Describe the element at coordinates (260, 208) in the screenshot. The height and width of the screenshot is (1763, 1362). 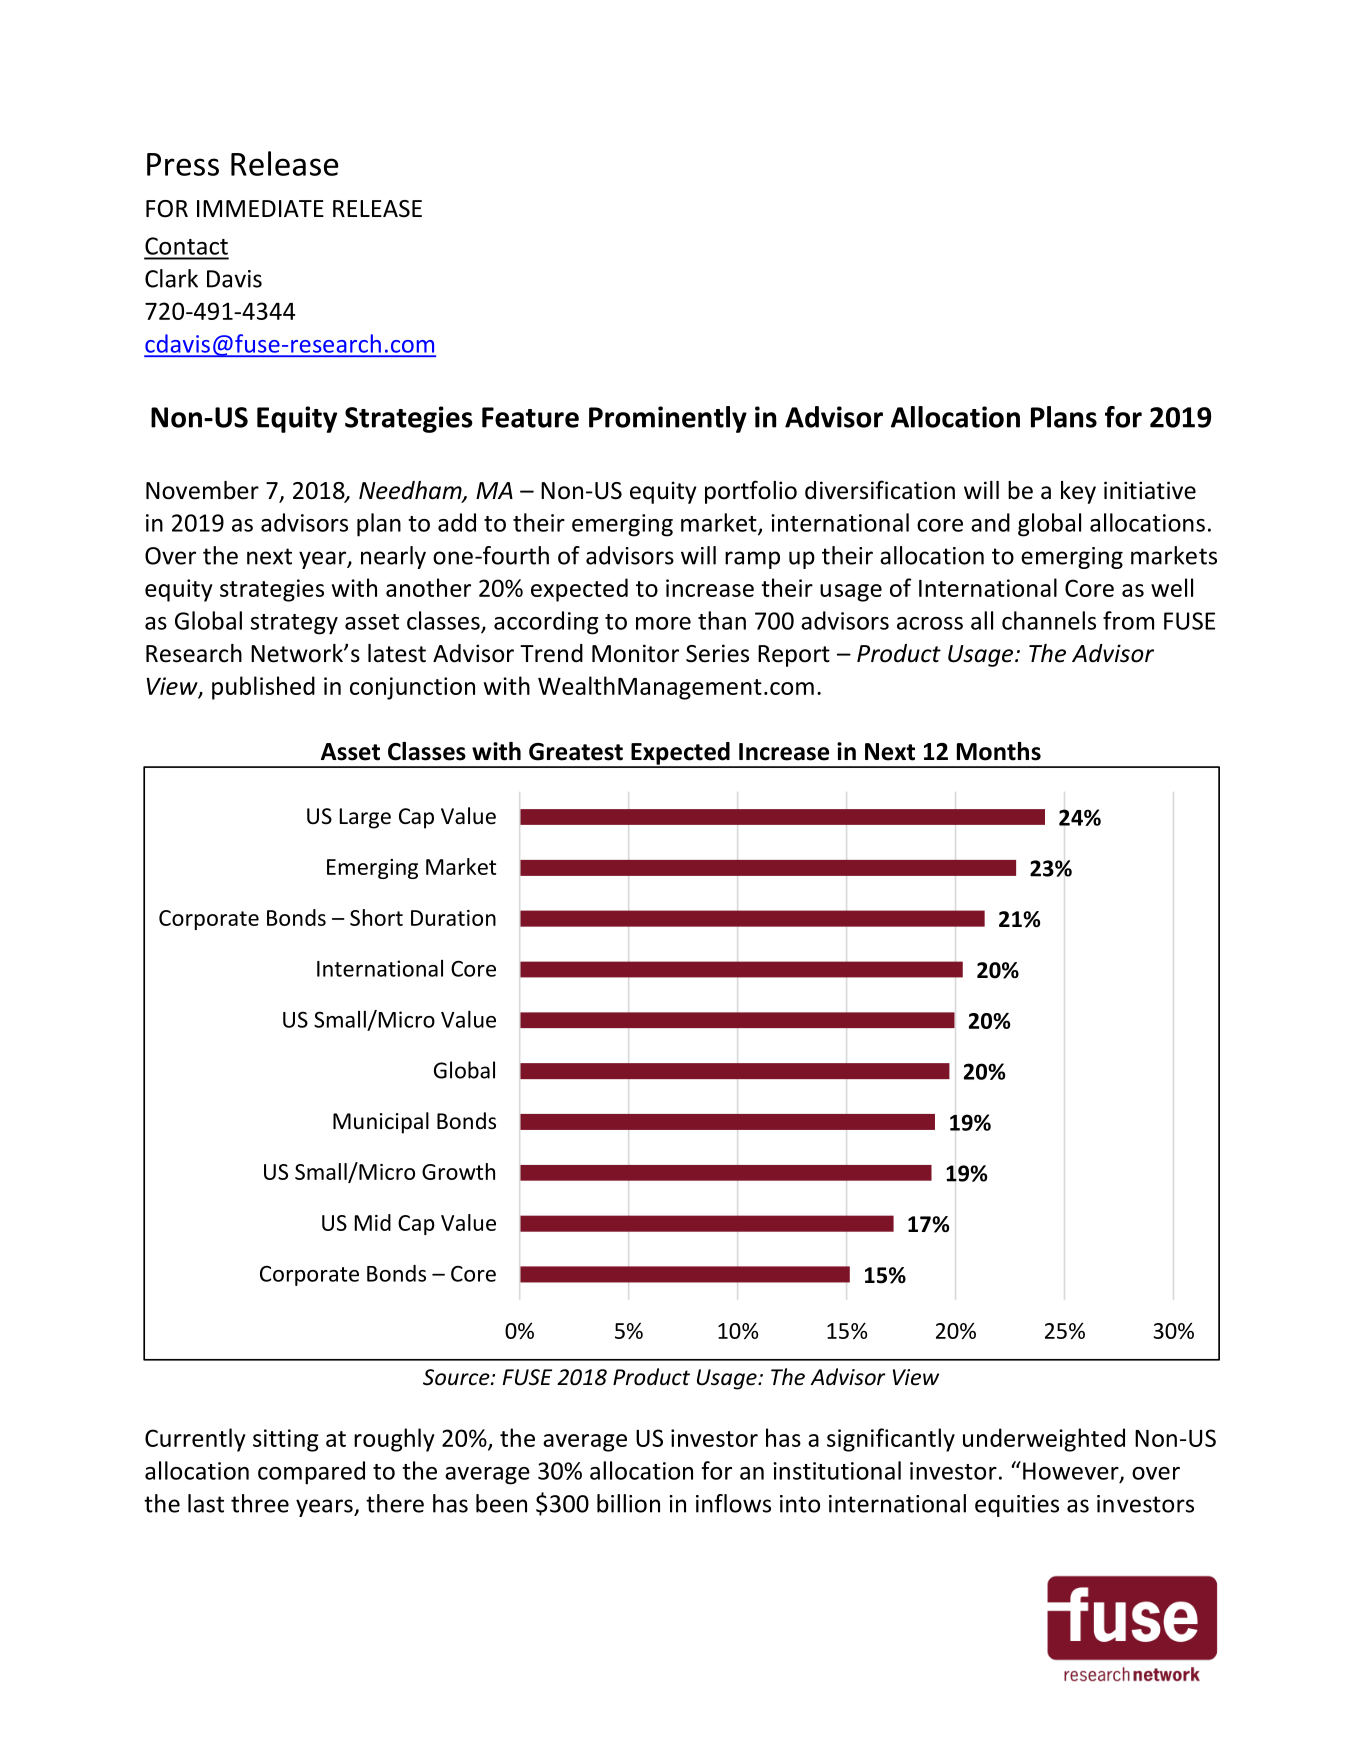
I see `IMMEDIATE` at that location.
